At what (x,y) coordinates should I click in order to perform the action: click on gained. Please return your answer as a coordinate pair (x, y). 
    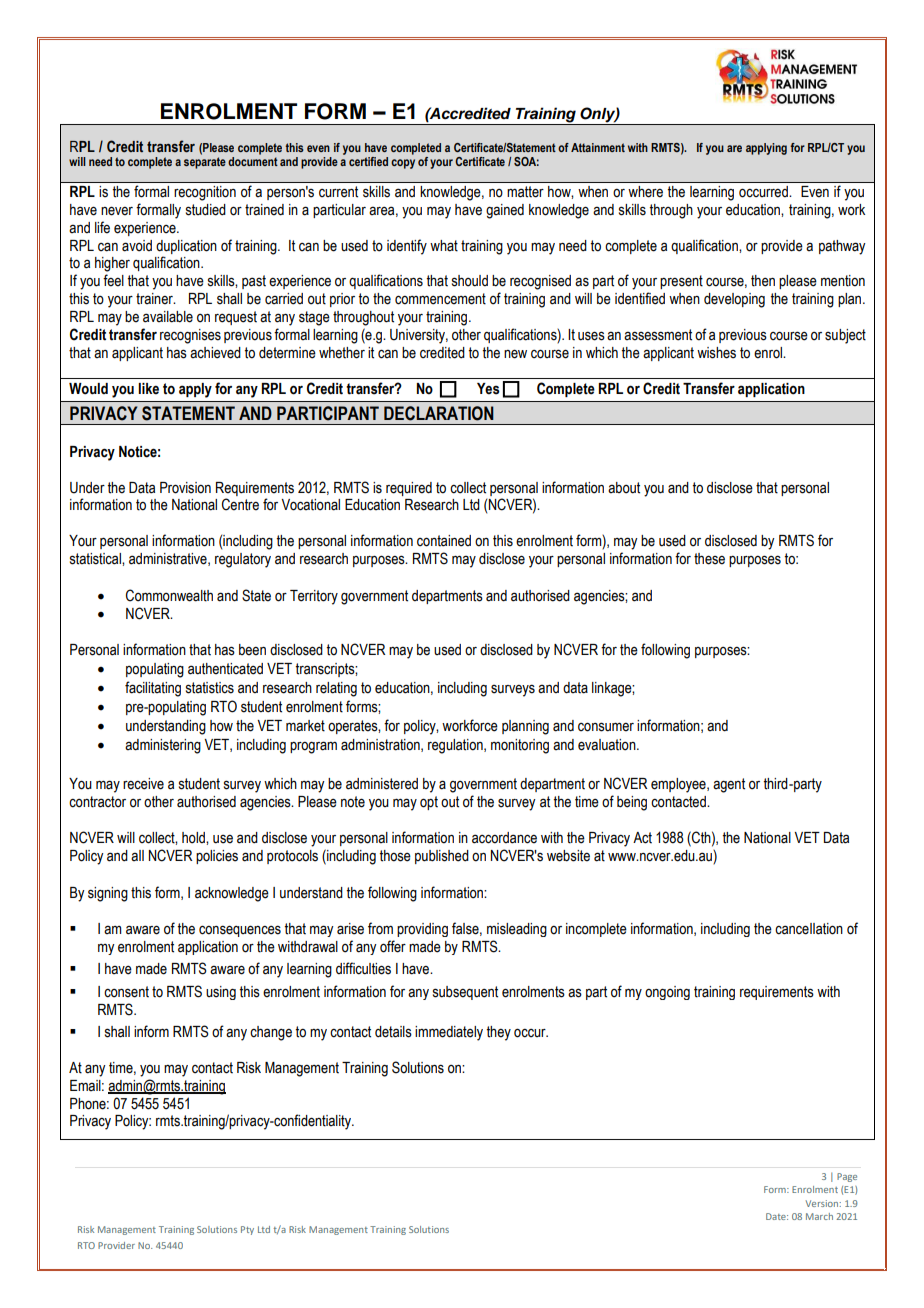
    Looking at the image, I should click on (505, 211).
